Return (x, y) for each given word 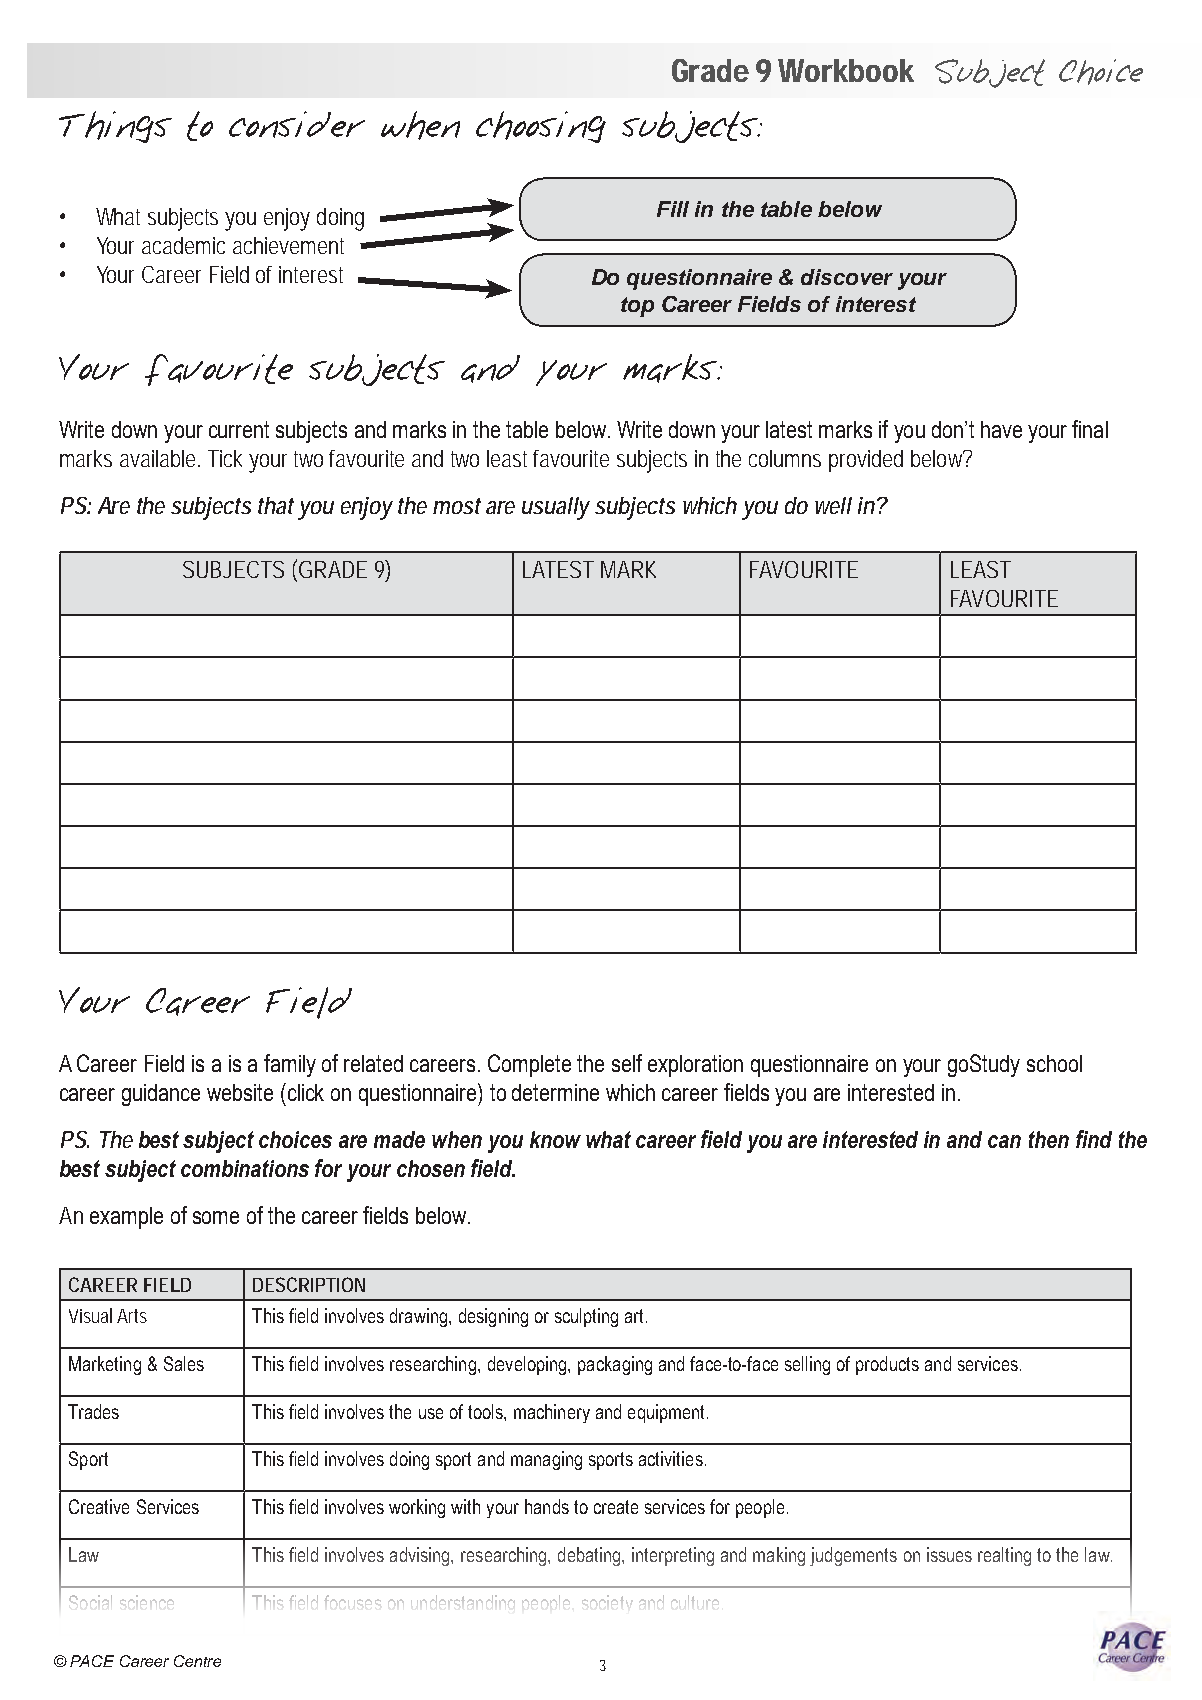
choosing (541, 127)
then (1049, 1139)
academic (183, 245)
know (555, 1139)
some (216, 1217)
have (1001, 429)
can (1004, 1141)
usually (555, 508)
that (276, 505)
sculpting (586, 1317)
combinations (245, 1168)
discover (847, 277)
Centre (197, 1661)
